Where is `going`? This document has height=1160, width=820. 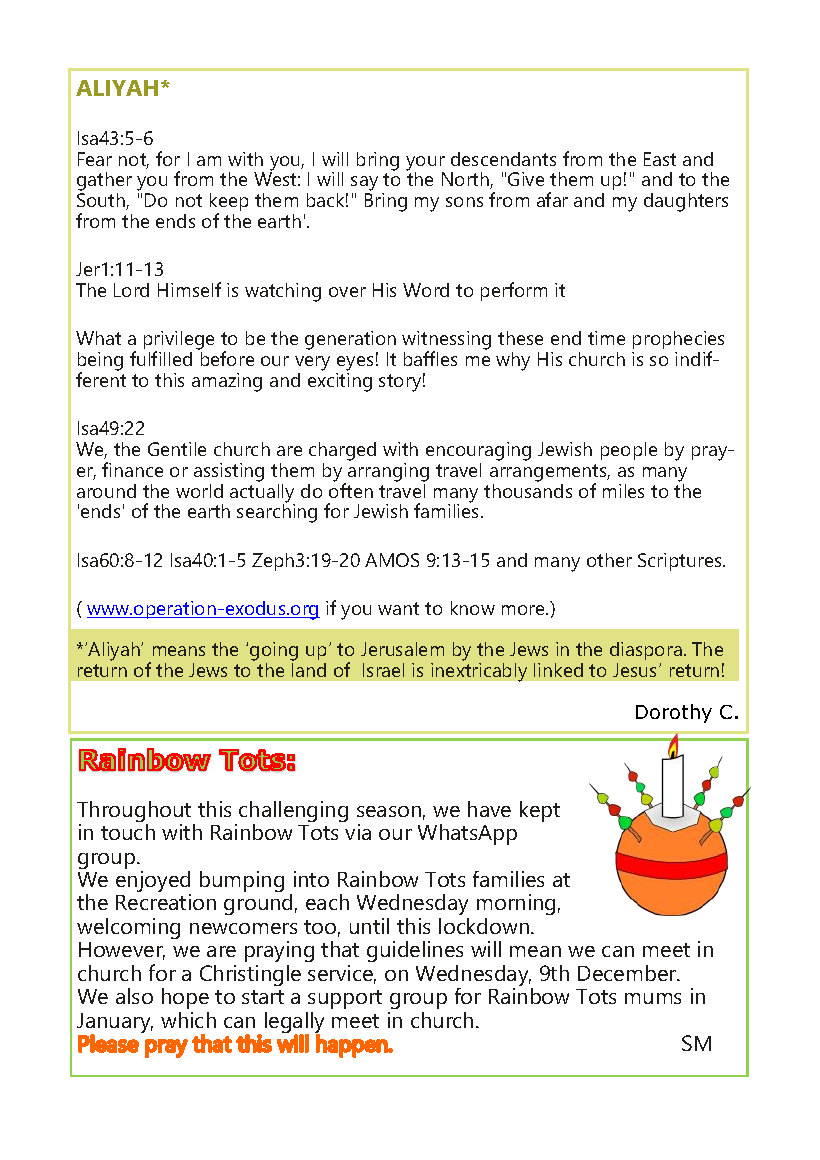
going is located at coordinates (274, 653).
